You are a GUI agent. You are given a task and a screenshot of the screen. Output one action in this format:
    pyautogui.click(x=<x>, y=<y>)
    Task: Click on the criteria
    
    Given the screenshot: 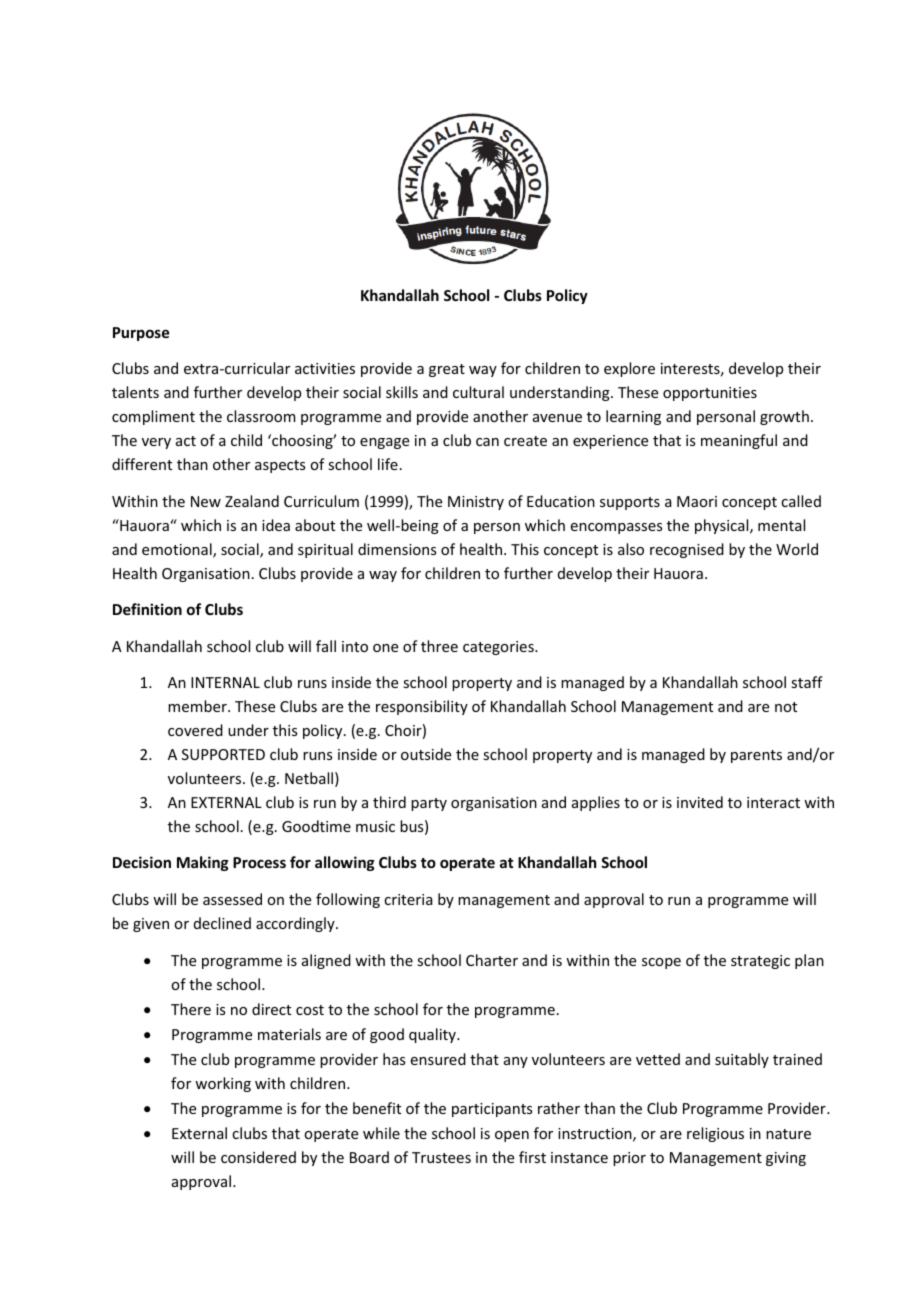 What is the action you would take?
    pyautogui.click(x=408, y=899)
